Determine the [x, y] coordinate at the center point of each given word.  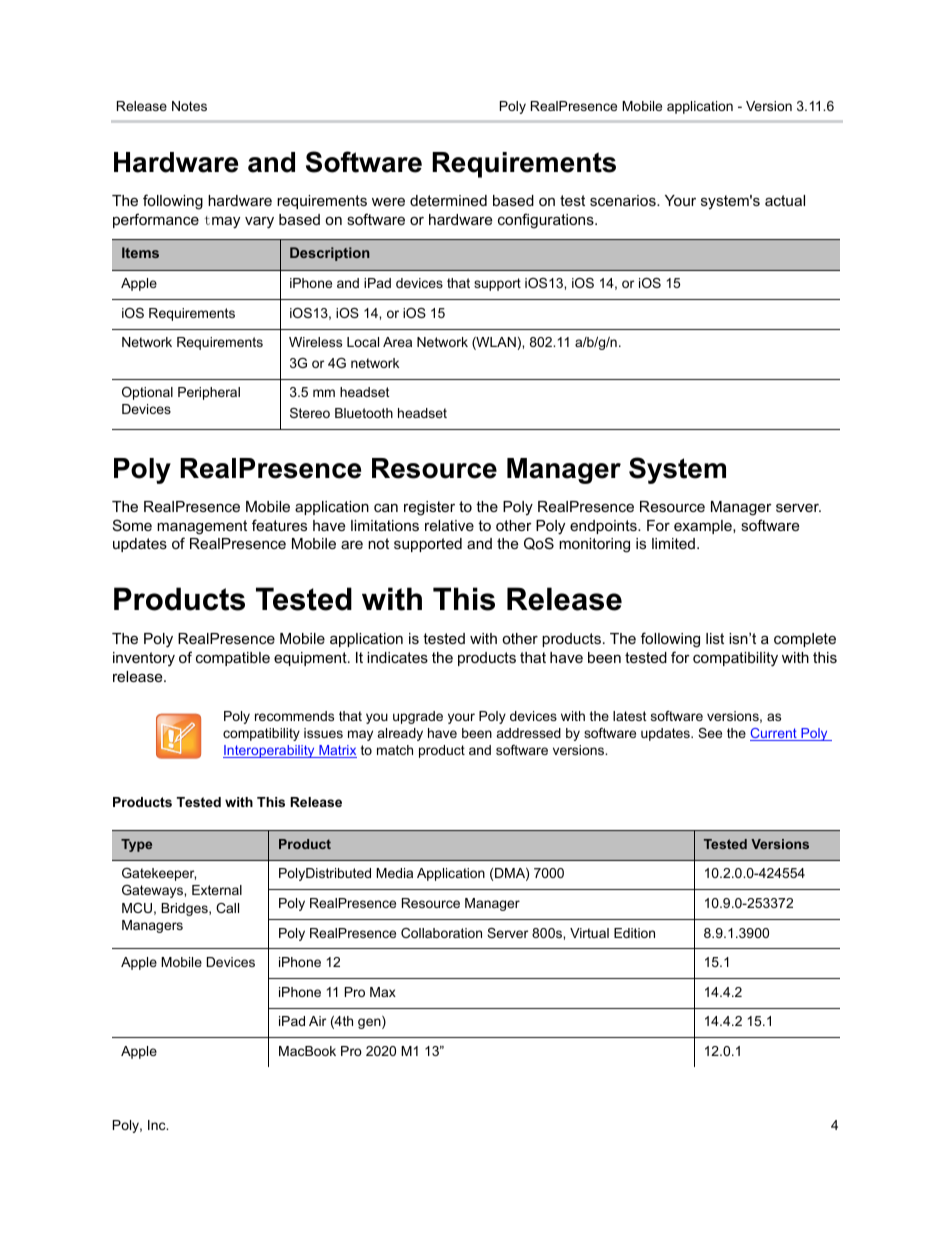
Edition [634, 933]
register [429, 508]
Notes [189, 106]
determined [448, 200]
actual [785, 200]
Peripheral [209, 393]
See [710, 733]
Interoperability [270, 751]
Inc [158, 1125]
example [704, 527]
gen [370, 1023]
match [395, 750]
